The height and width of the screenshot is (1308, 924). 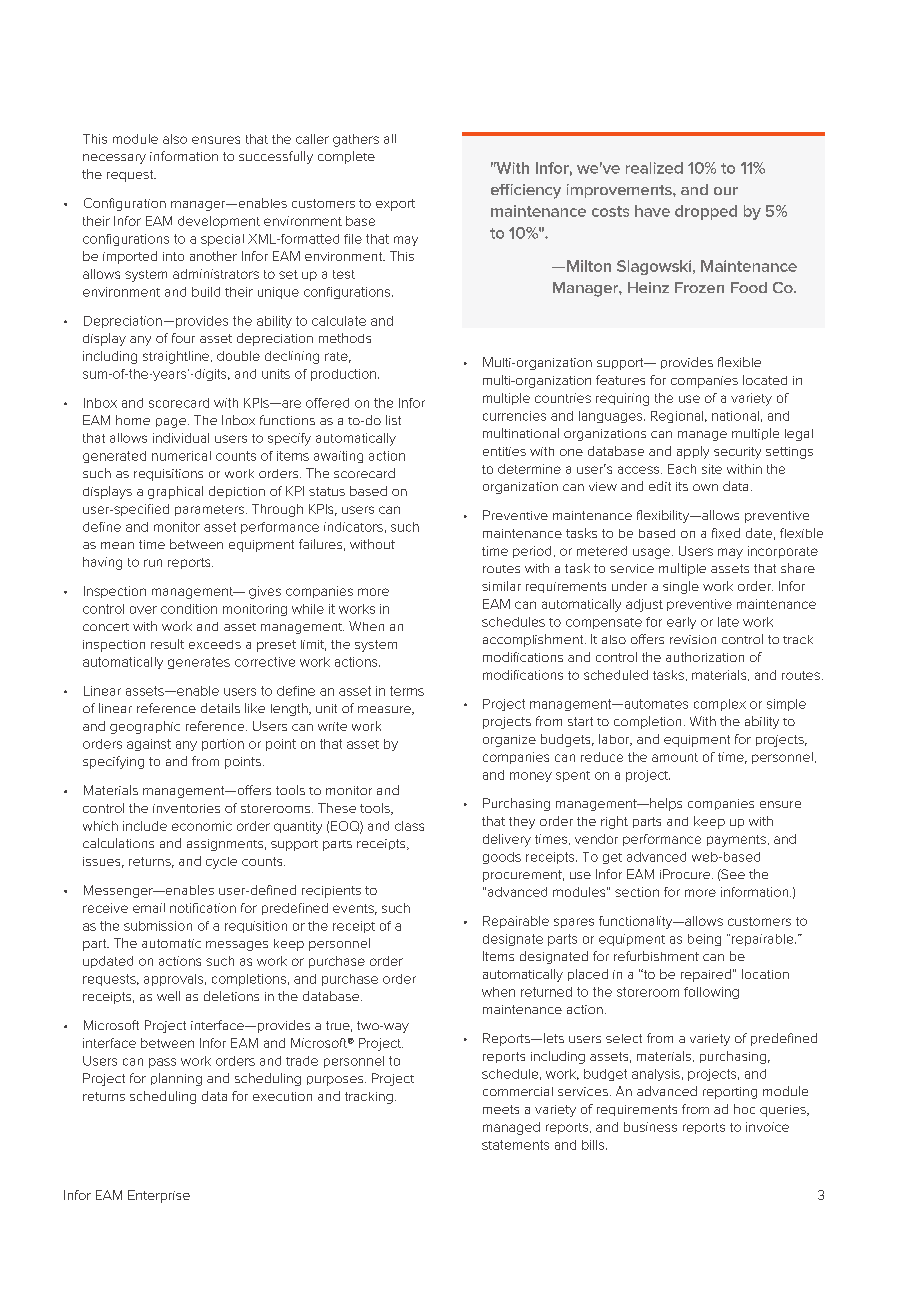 I want to click on list, so click(x=393, y=420).
